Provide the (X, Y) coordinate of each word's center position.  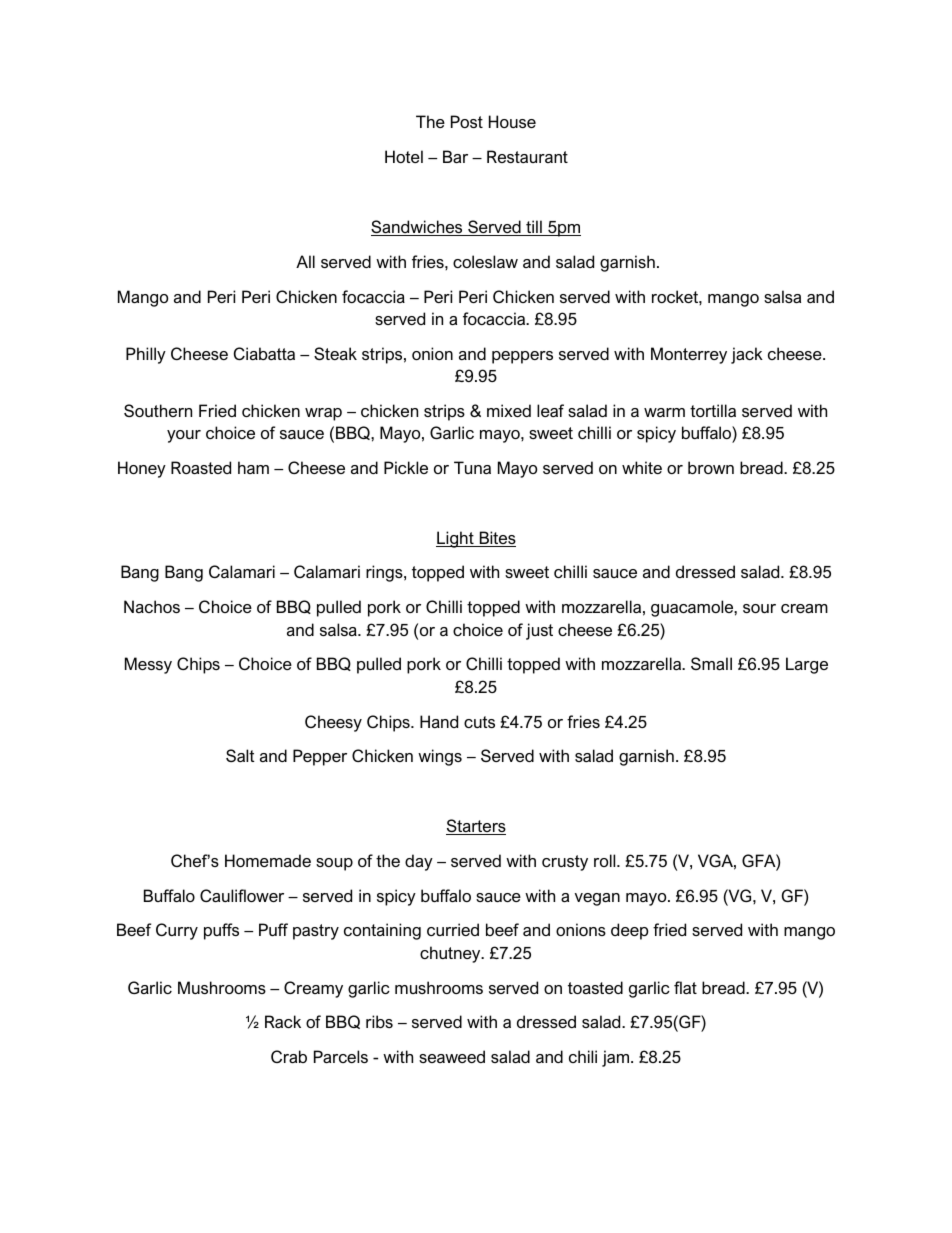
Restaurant (527, 156)
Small (711, 663)
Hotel (404, 156)
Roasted (201, 467)
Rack (283, 1021)
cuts (479, 722)
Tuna (472, 467)
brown (711, 467)
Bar (455, 156)
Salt (240, 755)
